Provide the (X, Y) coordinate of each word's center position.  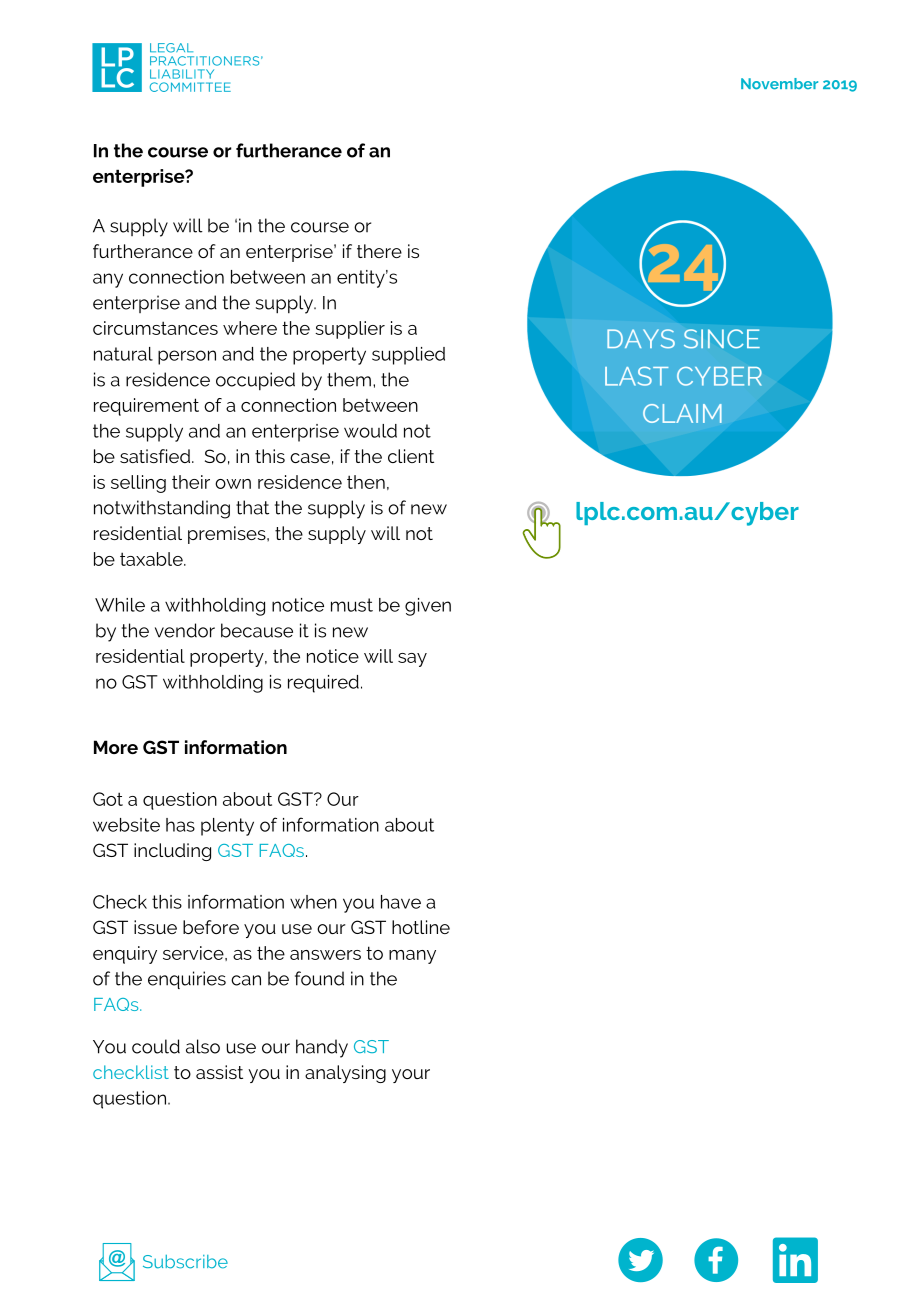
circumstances (155, 328)
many (412, 957)
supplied (408, 356)
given (428, 607)
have (401, 902)
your (411, 1076)
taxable (152, 559)
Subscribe (185, 1262)
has (180, 825)
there (379, 251)
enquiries (187, 980)
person (187, 357)
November (779, 84)
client (411, 456)
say (412, 660)
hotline (421, 927)
